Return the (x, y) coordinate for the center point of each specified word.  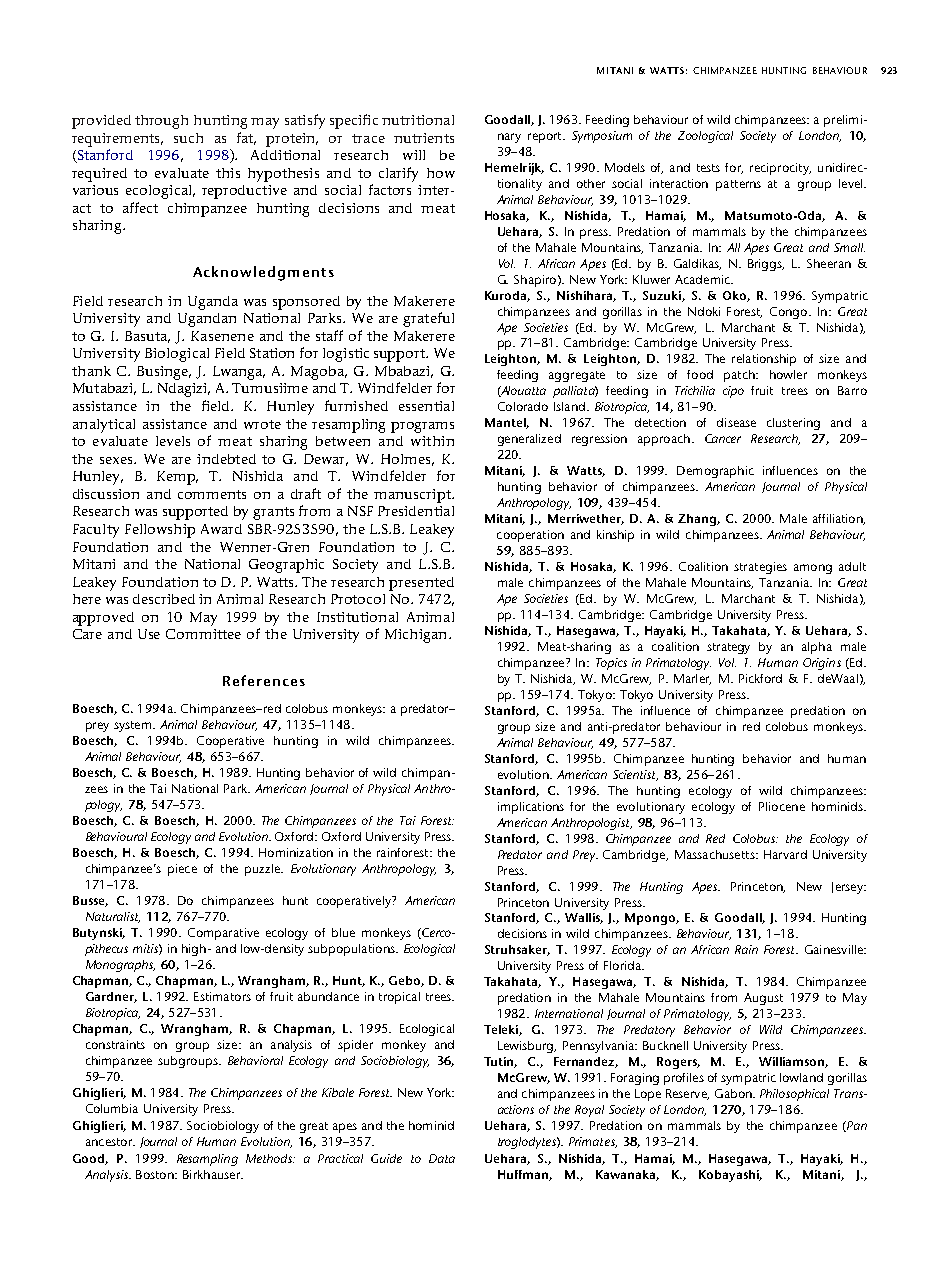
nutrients (424, 138)
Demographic (715, 472)
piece (182, 870)
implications (531, 808)
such (188, 138)
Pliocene (782, 806)
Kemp (177, 478)
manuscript (413, 496)
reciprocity (780, 169)
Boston (156, 1174)
